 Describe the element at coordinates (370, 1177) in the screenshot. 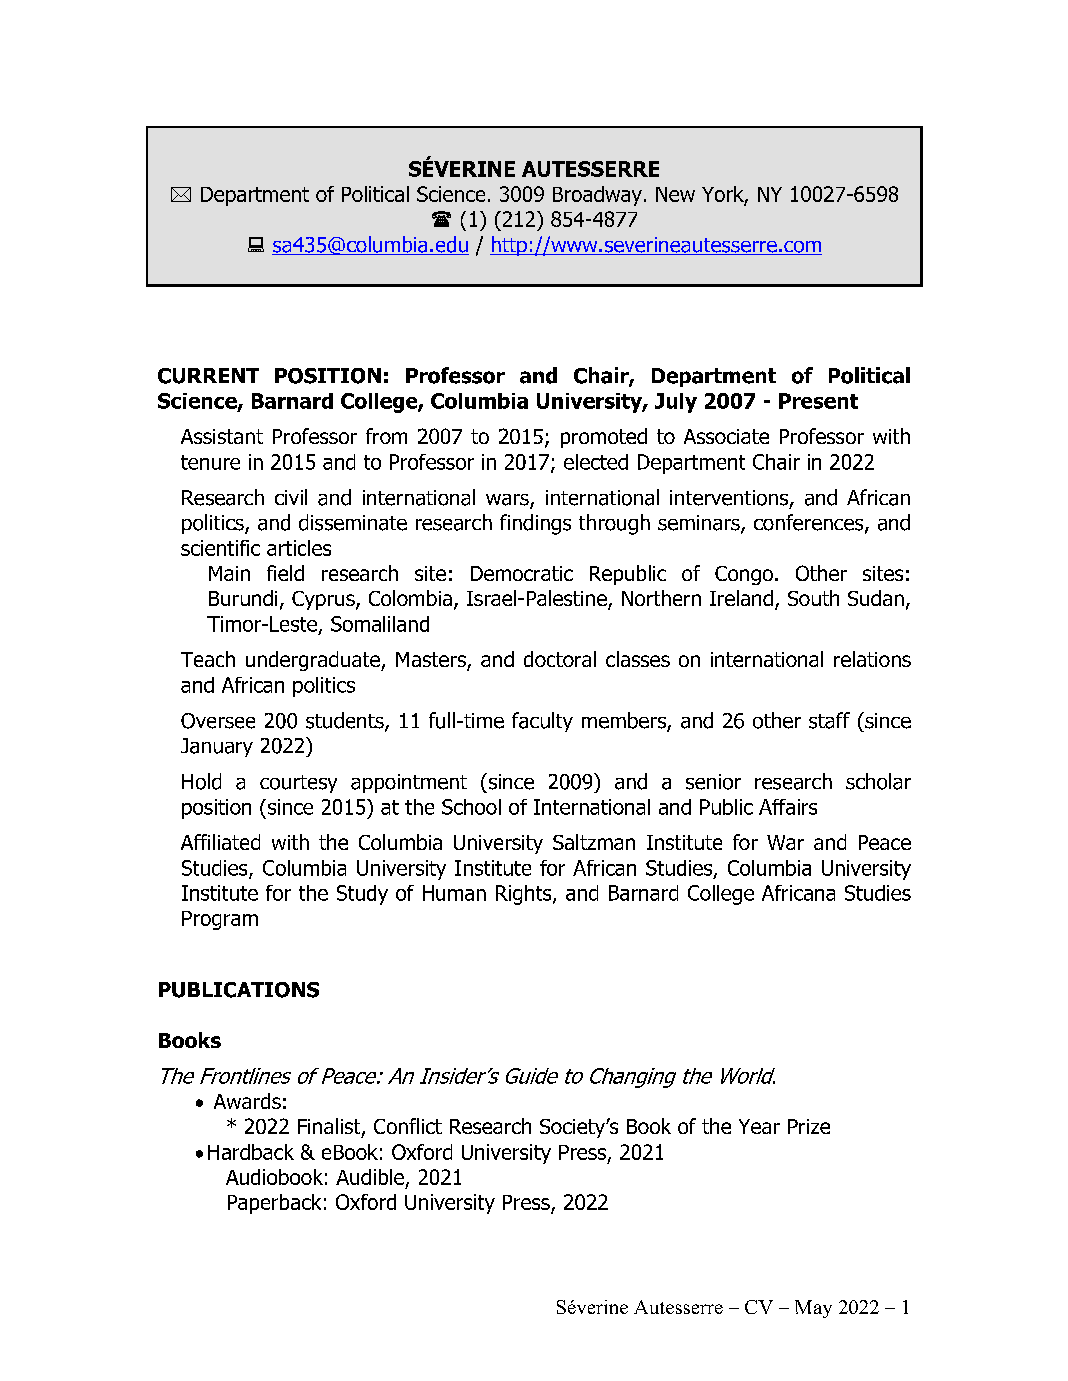

I see `Audible` at that location.
